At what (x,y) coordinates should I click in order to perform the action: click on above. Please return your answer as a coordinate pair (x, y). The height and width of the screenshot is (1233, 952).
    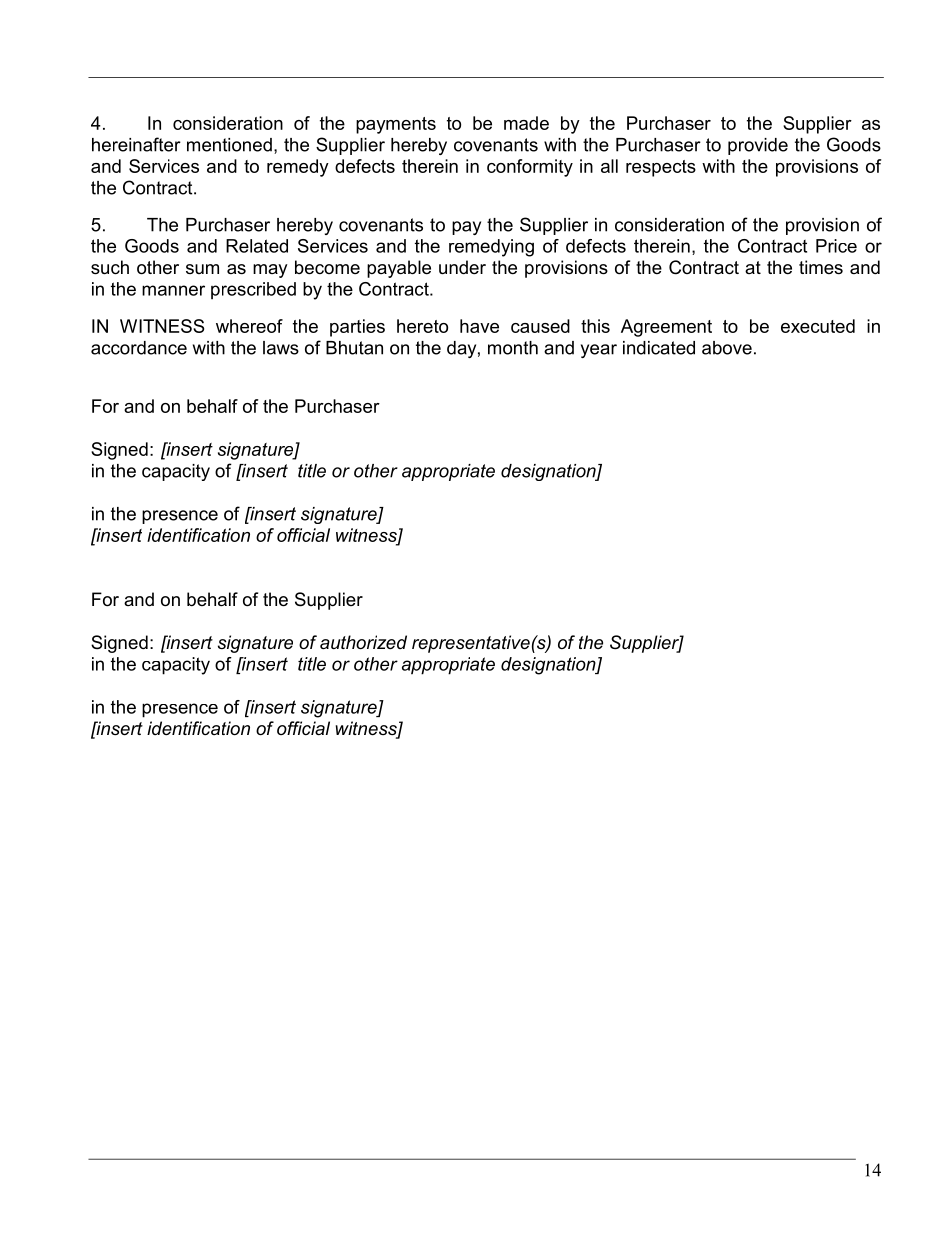
    Looking at the image, I should click on (727, 348).
